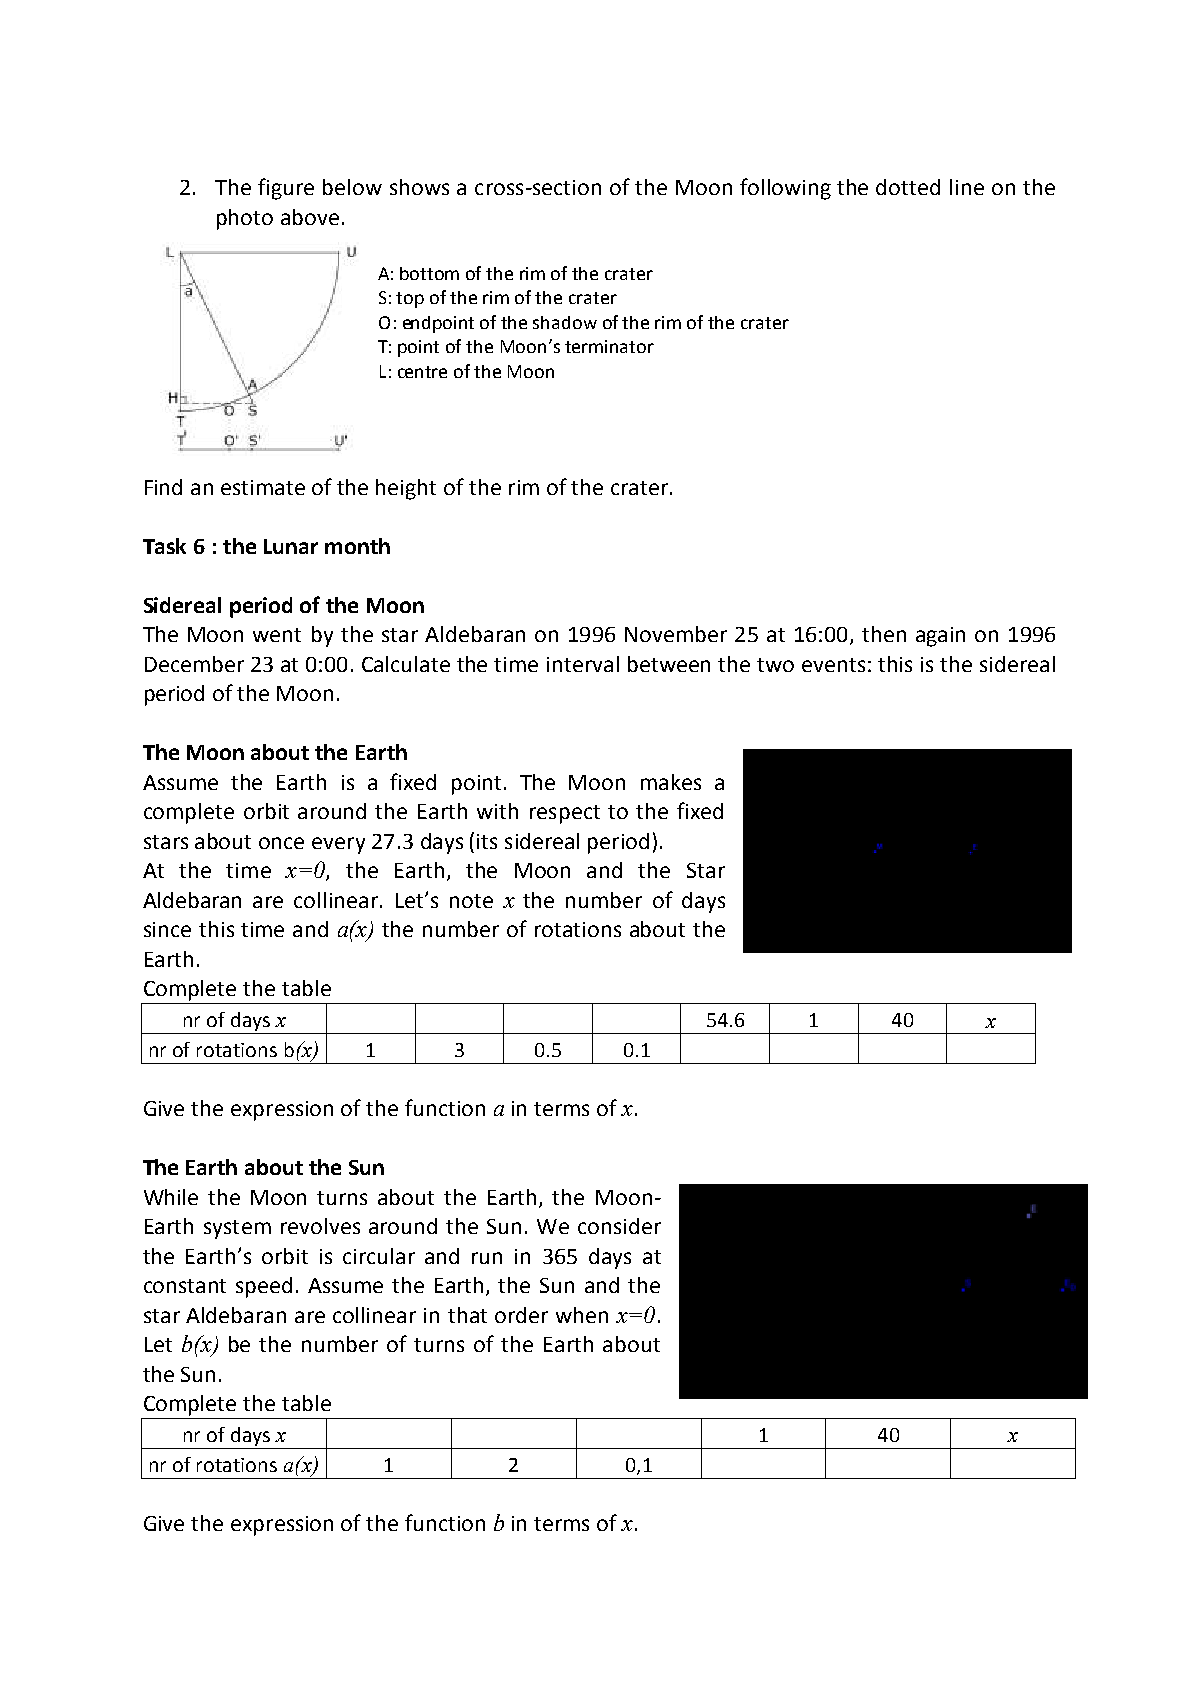  Describe the element at coordinates (582, 1315) in the document. I see `when` at that location.
